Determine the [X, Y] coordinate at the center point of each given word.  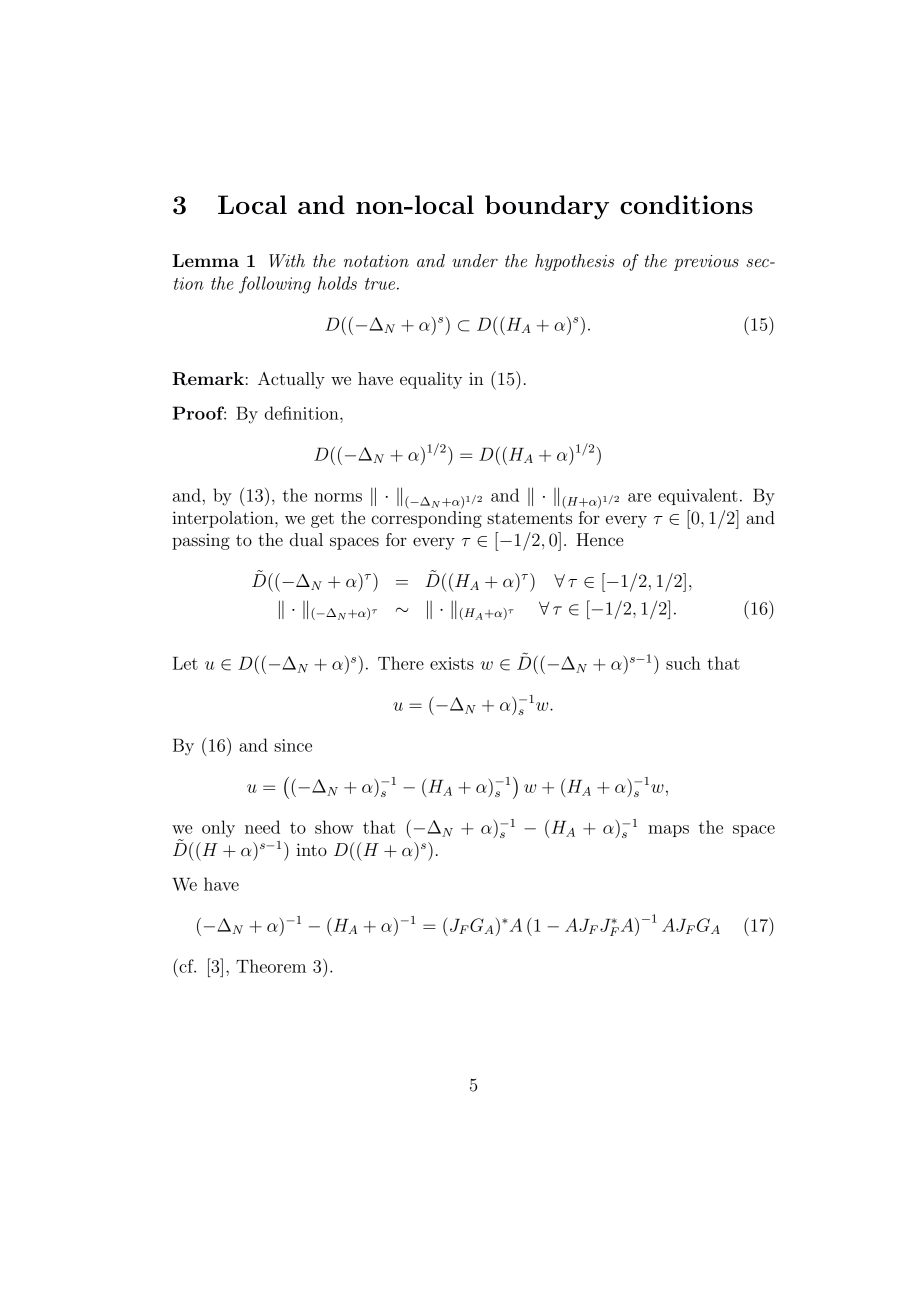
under [475, 260]
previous [706, 263]
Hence [599, 539]
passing [201, 541]
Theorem [271, 966]
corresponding [427, 518]
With [287, 261]
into [311, 849]
